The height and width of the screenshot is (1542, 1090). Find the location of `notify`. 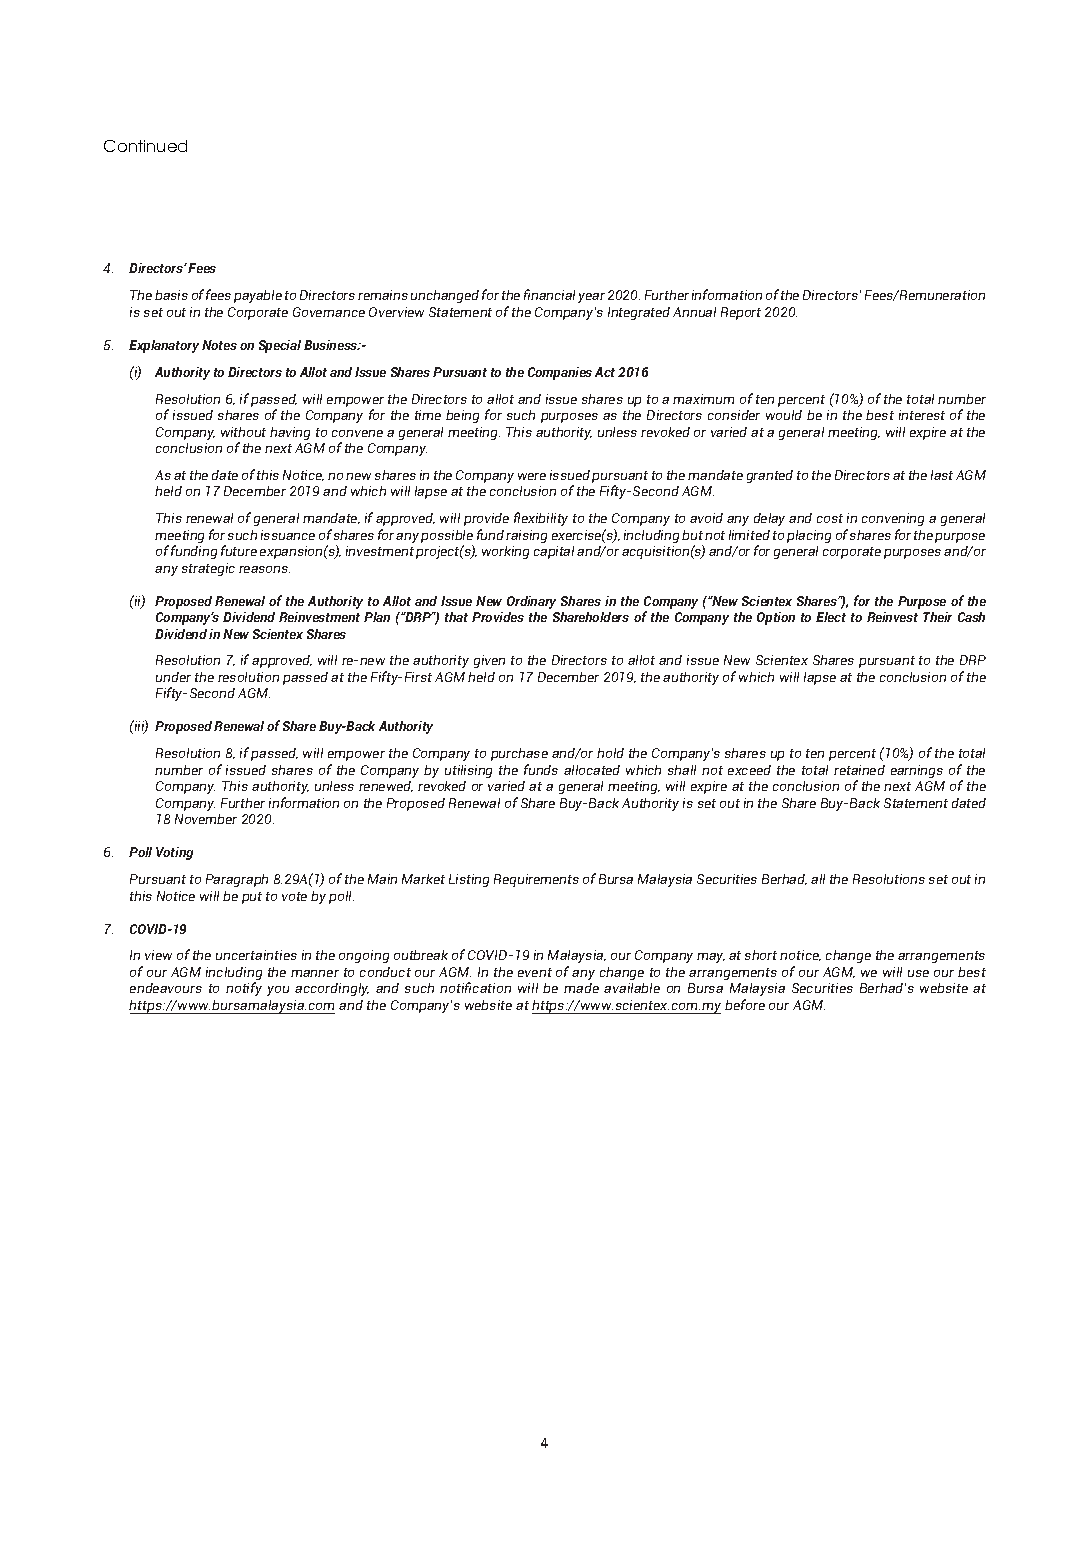

notify is located at coordinates (244, 989).
